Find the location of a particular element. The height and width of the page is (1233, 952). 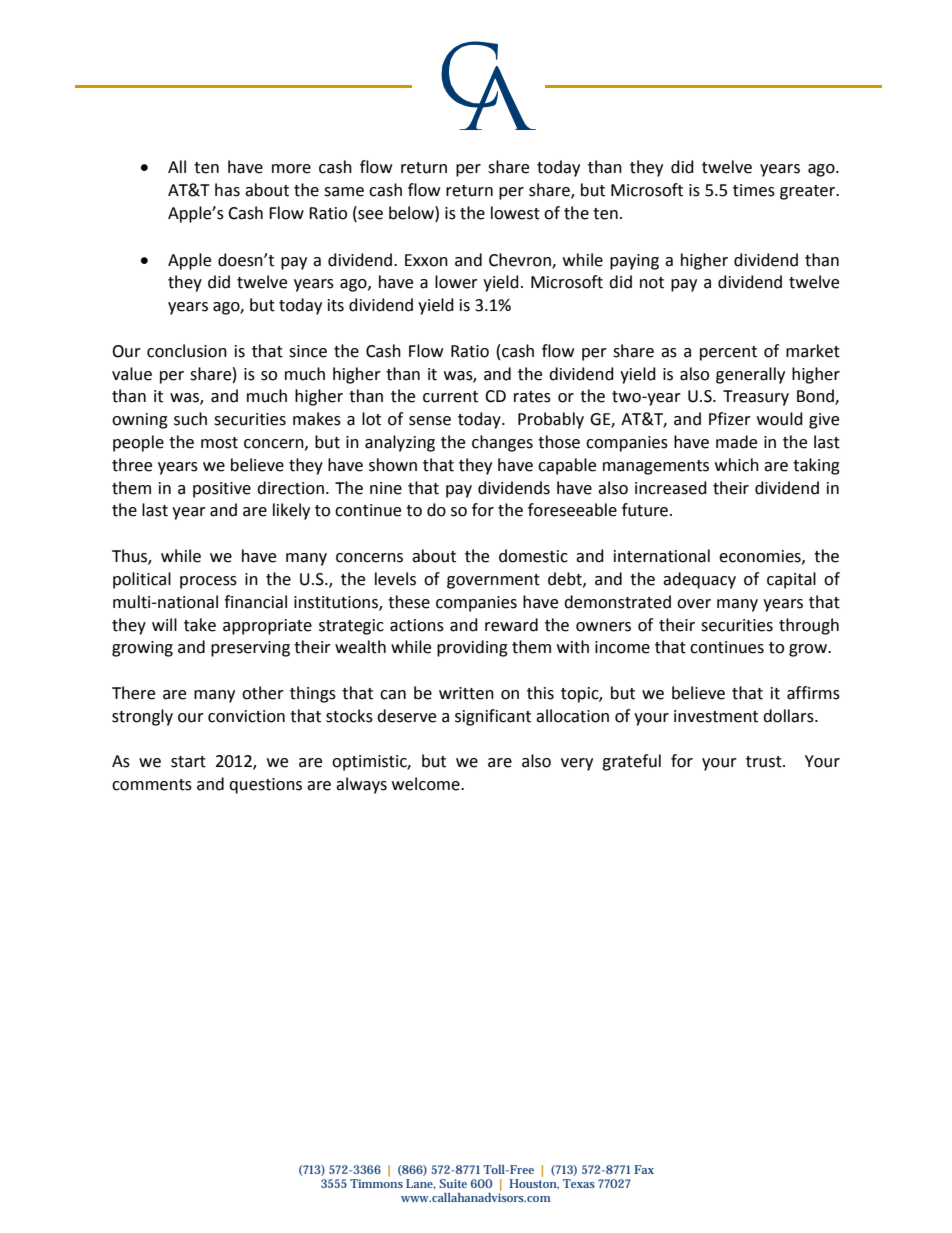

preserving is located at coordinates (250, 649).
